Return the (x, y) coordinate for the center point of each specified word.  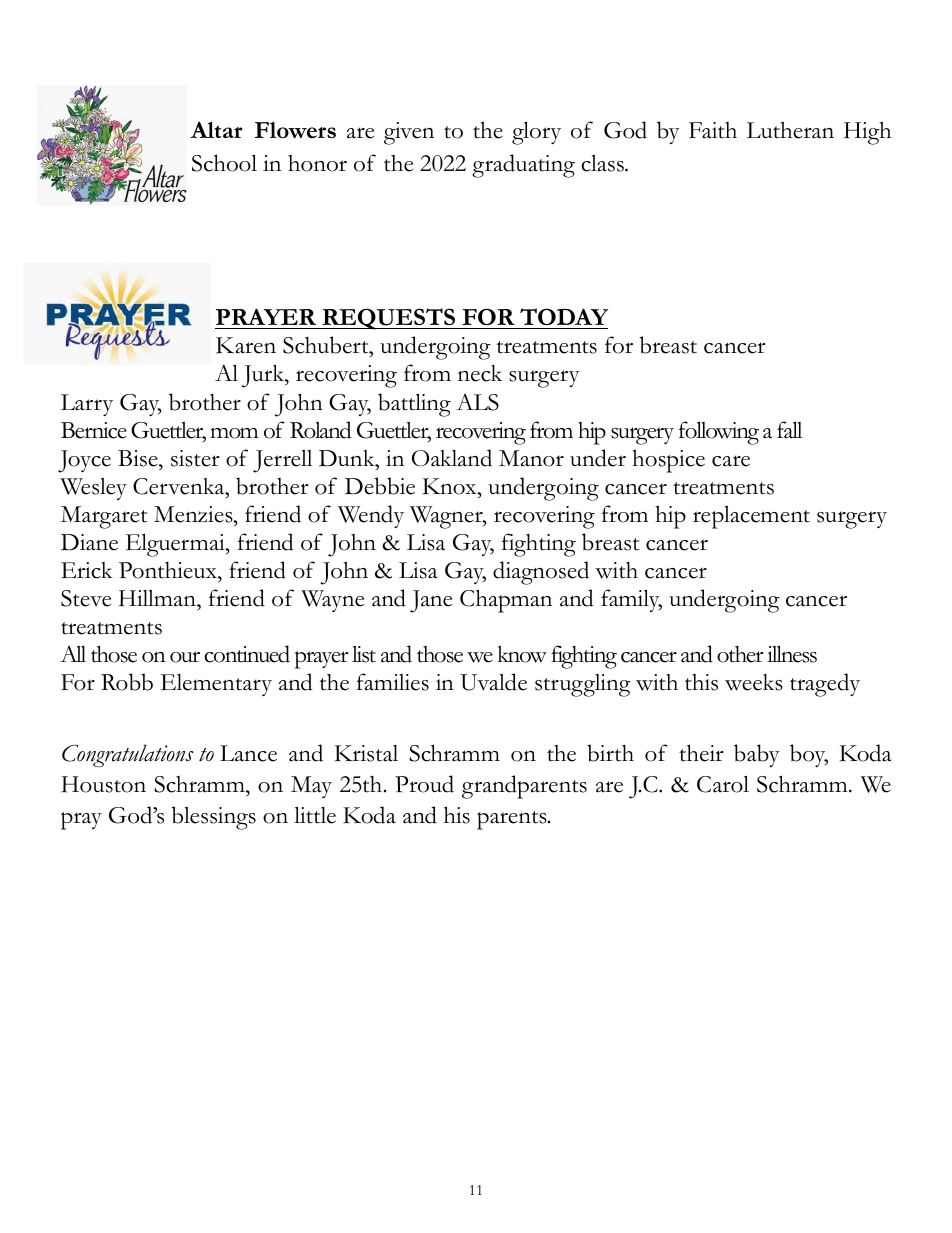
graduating (523, 166)
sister (195, 458)
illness (792, 654)
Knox (451, 486)
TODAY (563, 318)
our (185, 657)
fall (789, 430)
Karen (246, 345)
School (224, 163)
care (731, 461)
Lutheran (790, 130)
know (522, 654)
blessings (214, 818)
